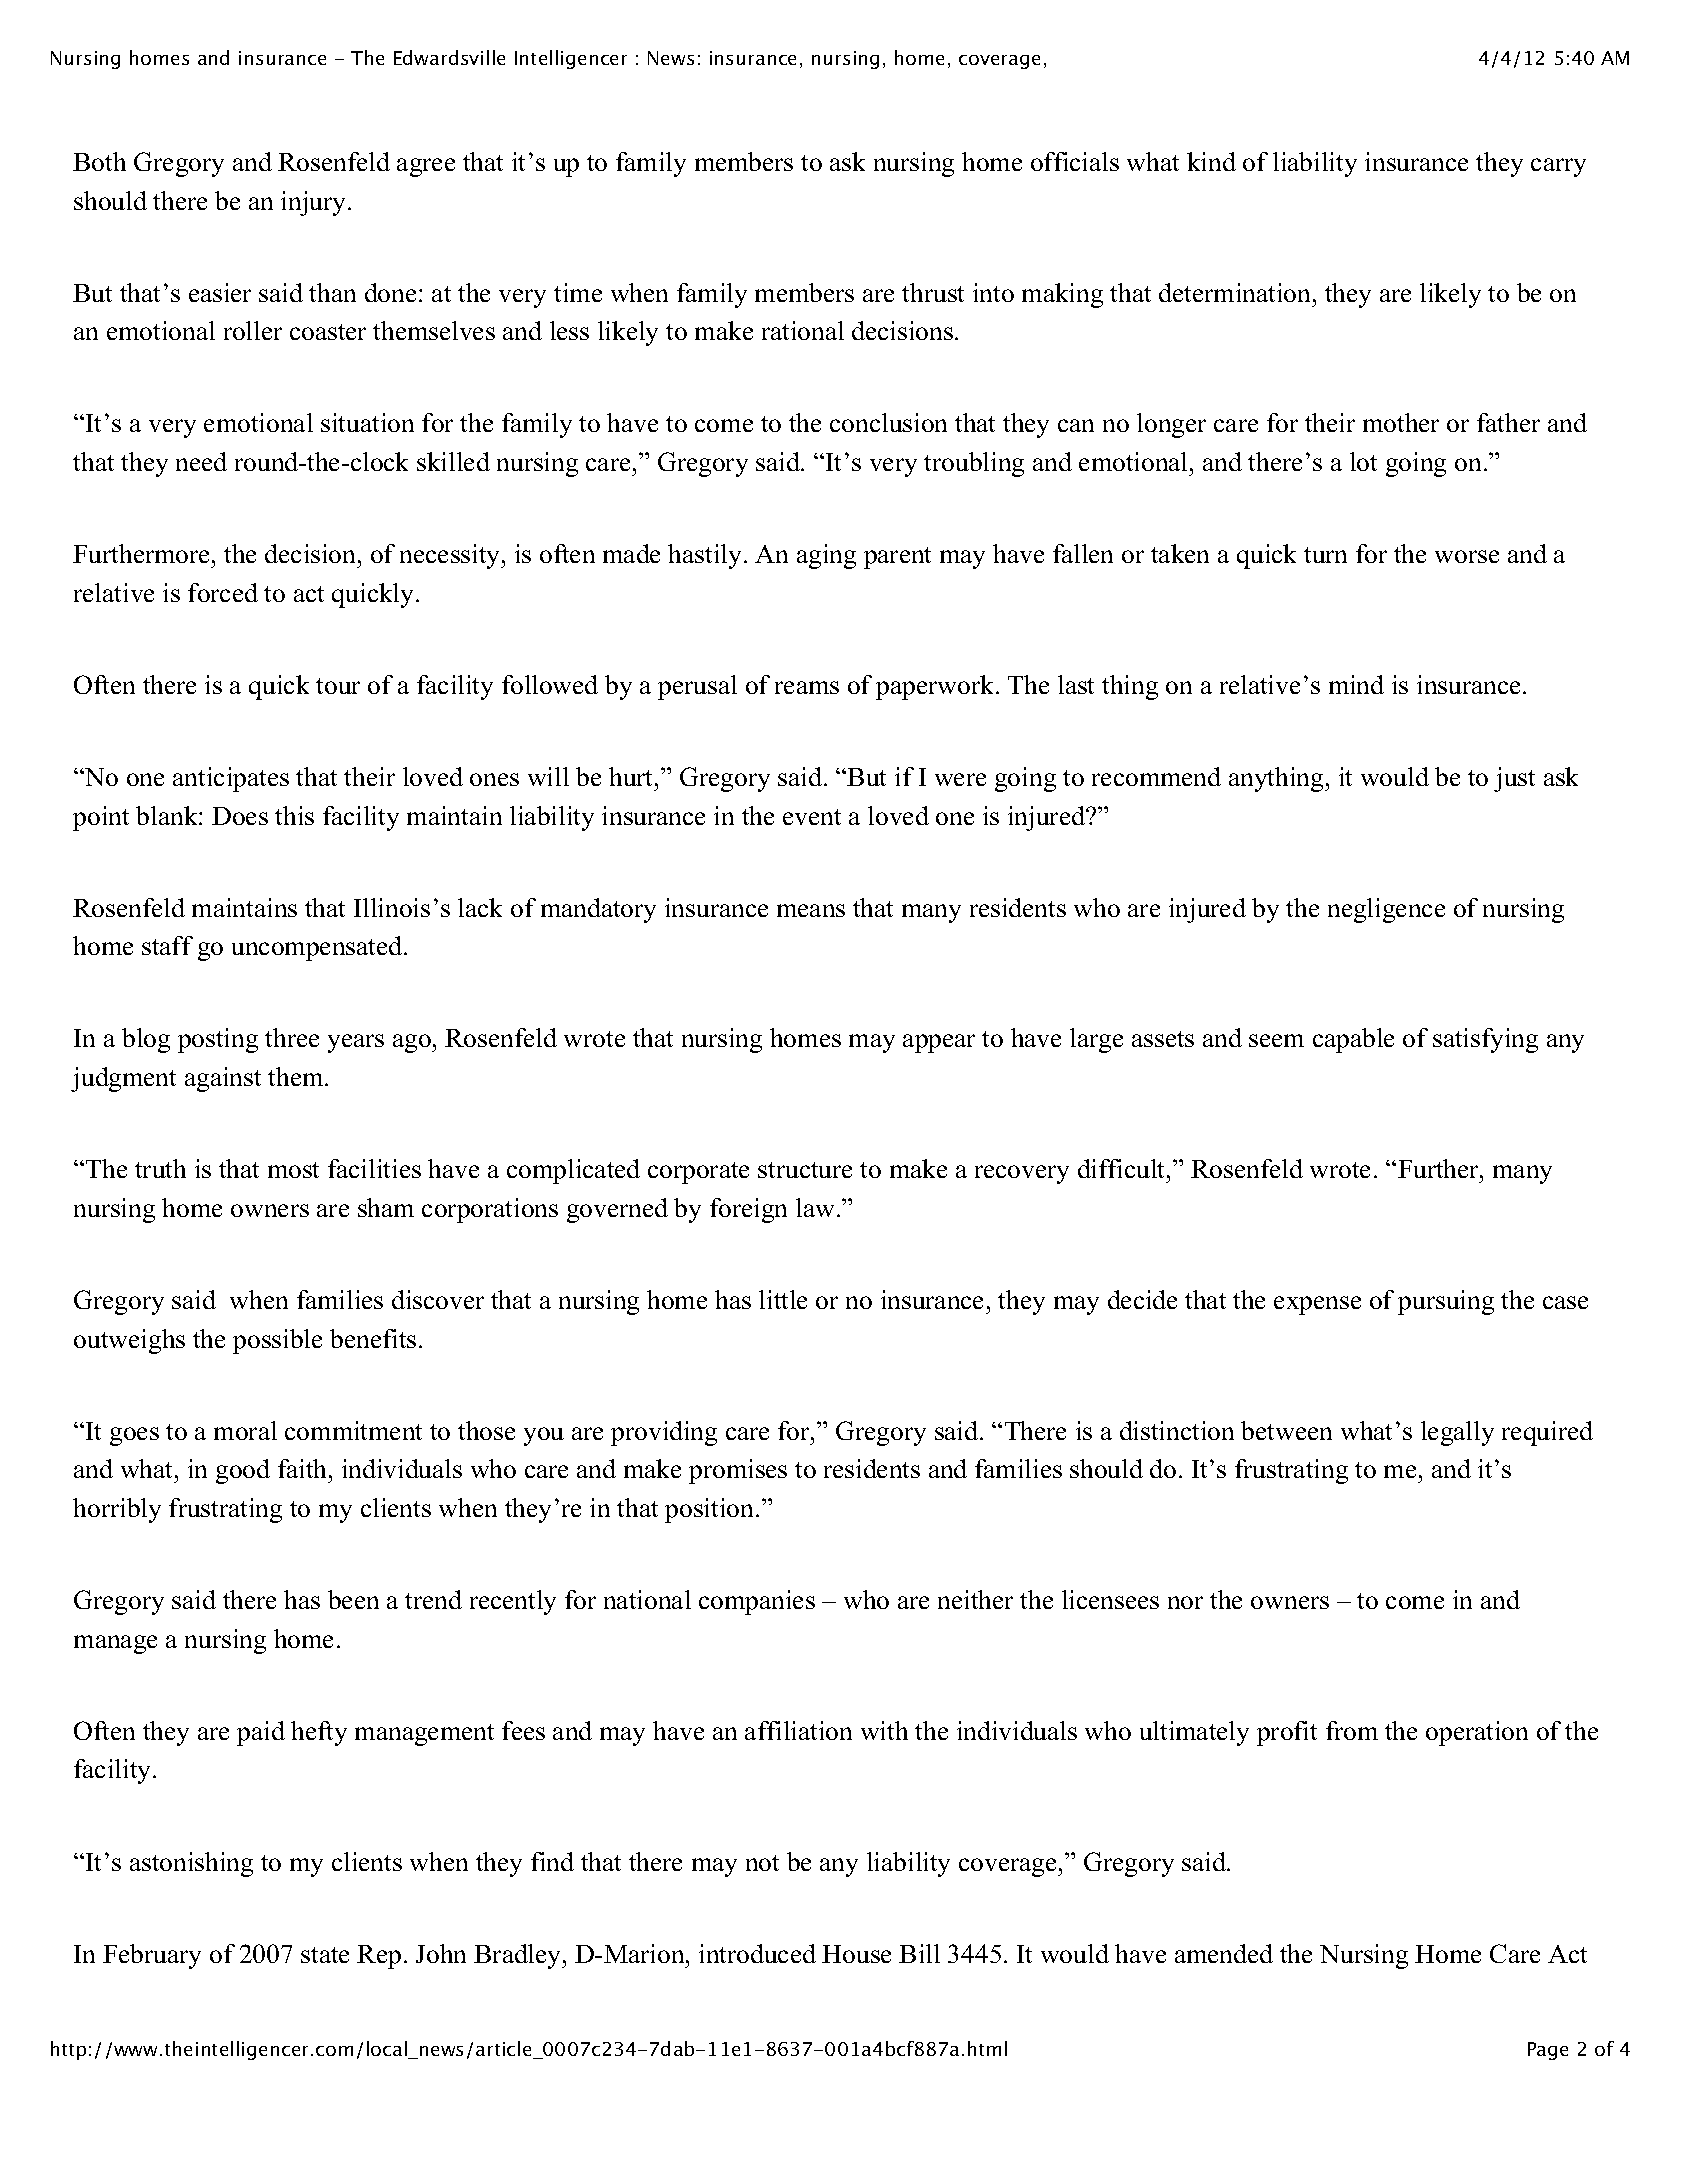 Image resolution: width=1681 pixels, height=2175 pixels. What do you see at coordinates (805, 1170) in the screenshot?
I see `structure` at bounding box center [805, 1170].
